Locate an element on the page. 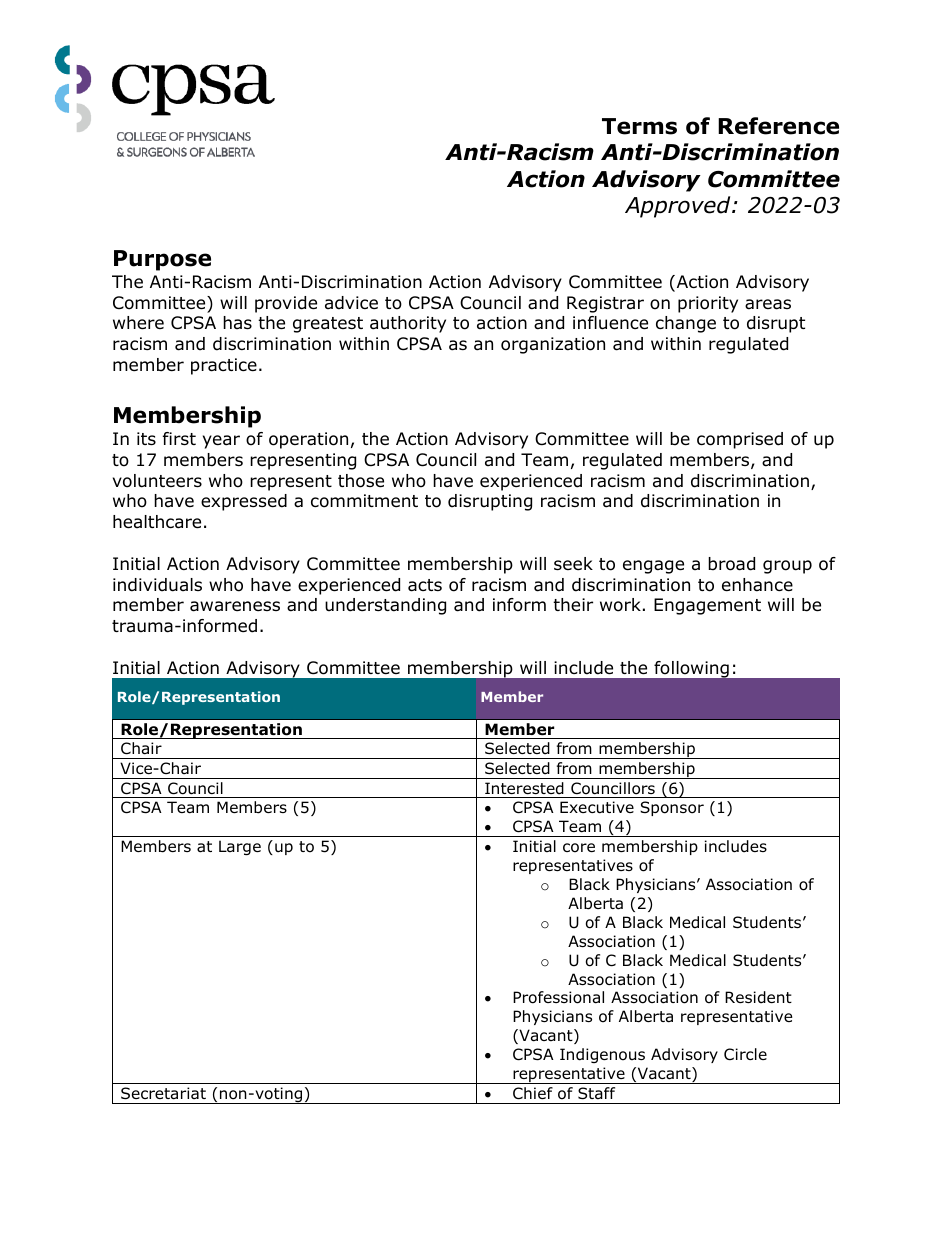 This page has height=1233, width=952. authority is located at coordinates (408, 324).
